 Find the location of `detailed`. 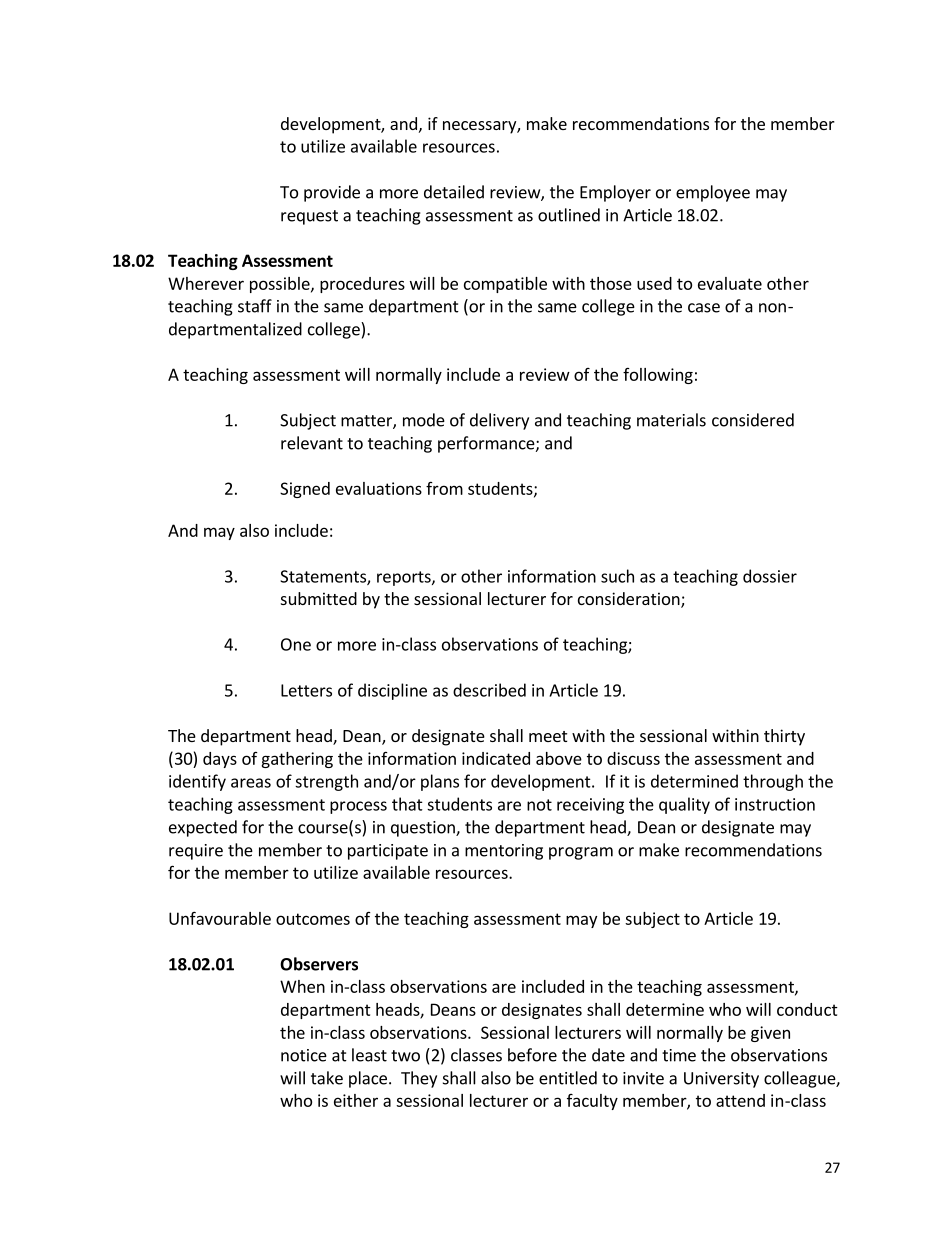

detailed is located at coordinates (454, 192).
